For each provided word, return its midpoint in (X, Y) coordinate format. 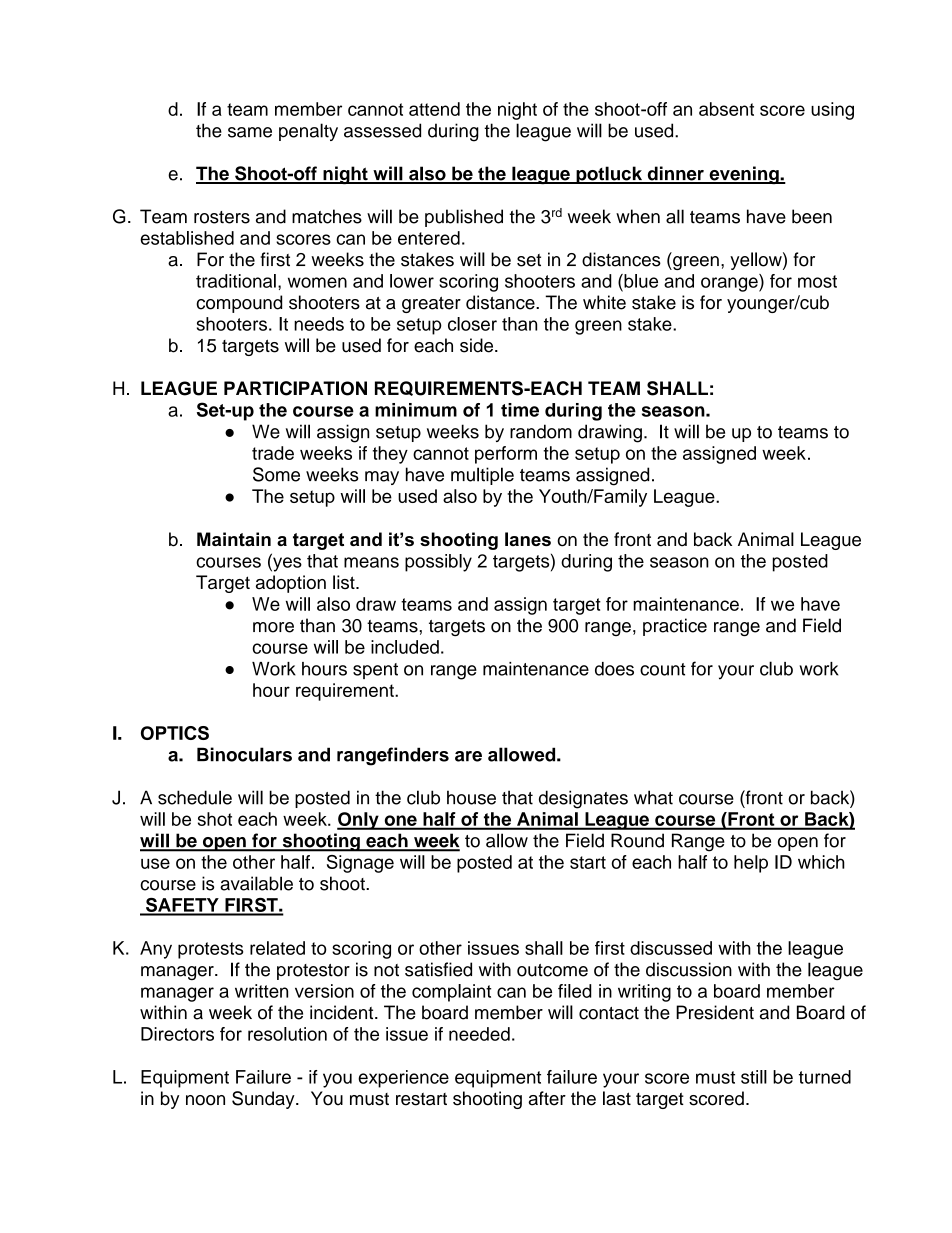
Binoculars (244, 754)
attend (434, 109)
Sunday (264, 1100)
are (468, 756)
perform (506, 455)
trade (273, 453)
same (250, 132)
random (541, 431)
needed (479, 1034)
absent (726, 109)
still (754, 1077)
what (653, 797)
